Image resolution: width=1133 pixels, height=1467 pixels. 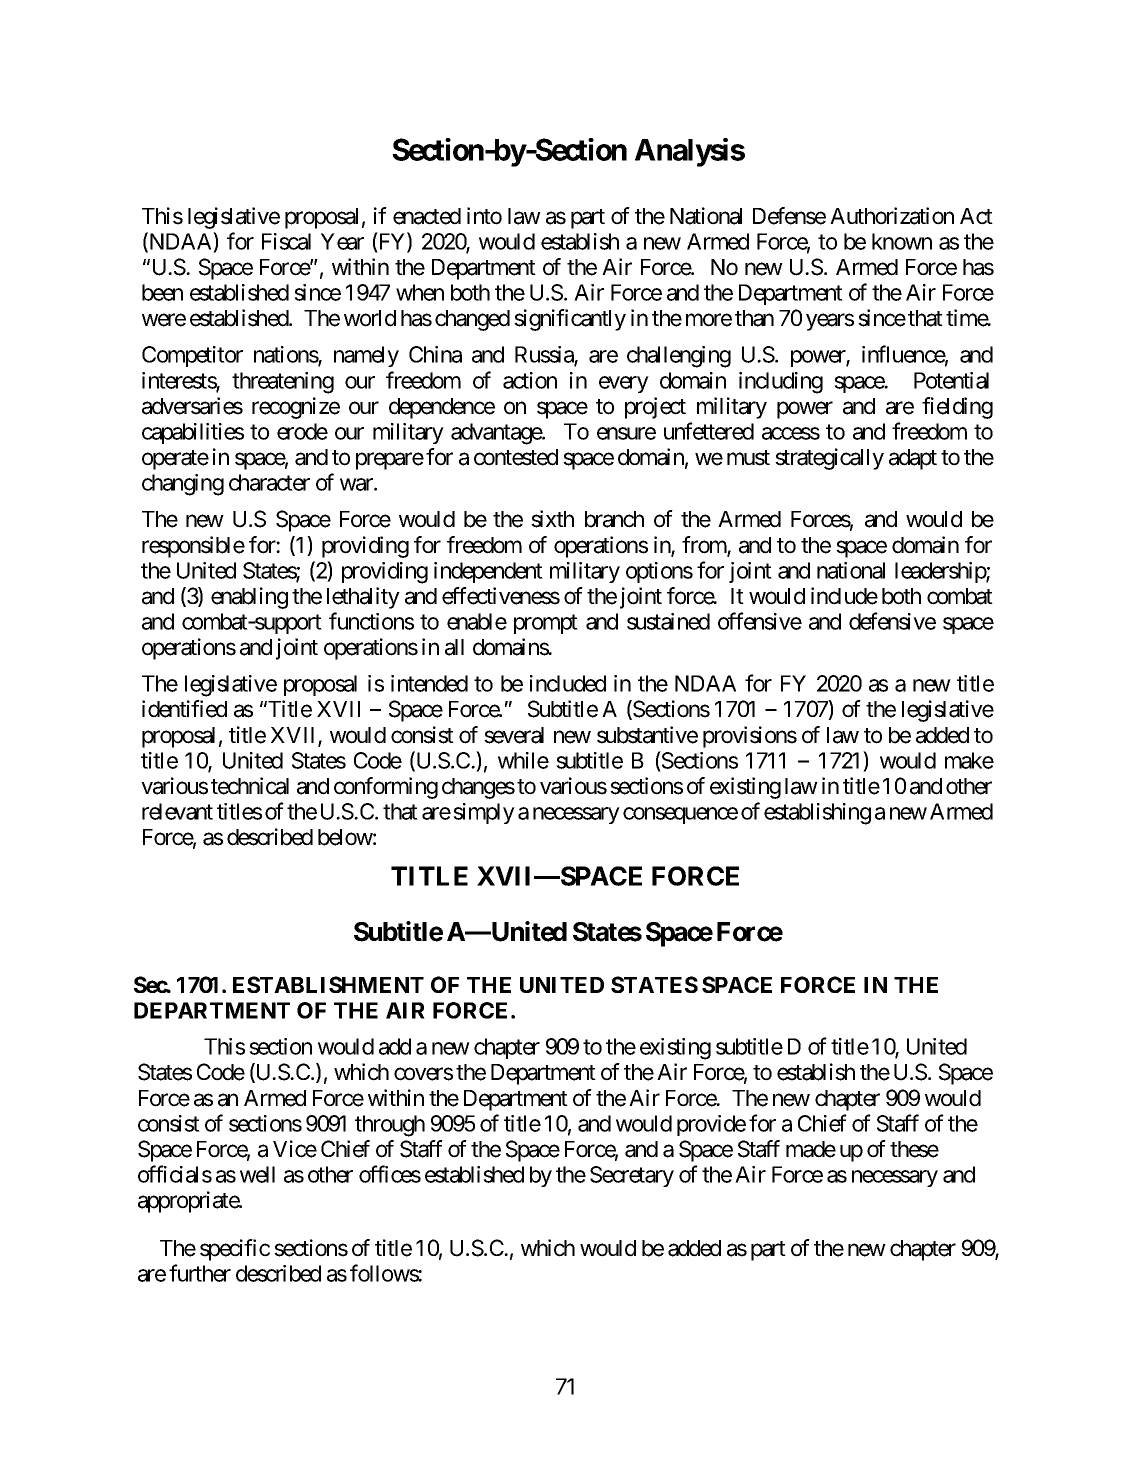 What do you see at coordinates (286, 241) in the screenshot?
I see `Fiscal` at bounding box center [286, 241].
